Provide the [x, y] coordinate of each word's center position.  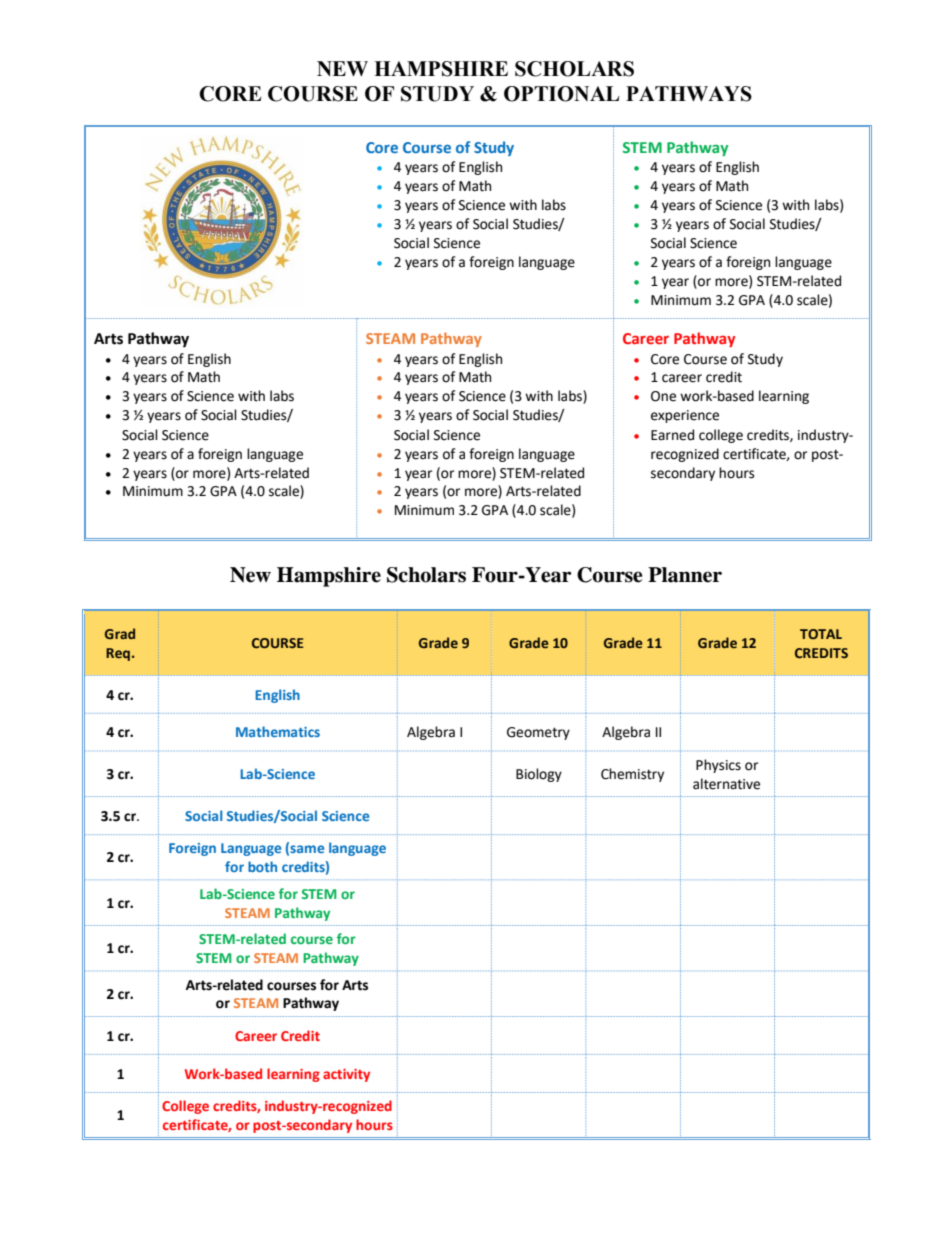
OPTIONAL [561, 94]
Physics [718, 766]
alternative [726, 784]
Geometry [538, 733]
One [663, 396]
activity [346, 1075]
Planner [685, 575]
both [262, 866]
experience [685, 416]
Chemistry [632, 775]
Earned [672, 435]
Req [118, 654]
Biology [539, 775]
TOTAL [821, 634]
